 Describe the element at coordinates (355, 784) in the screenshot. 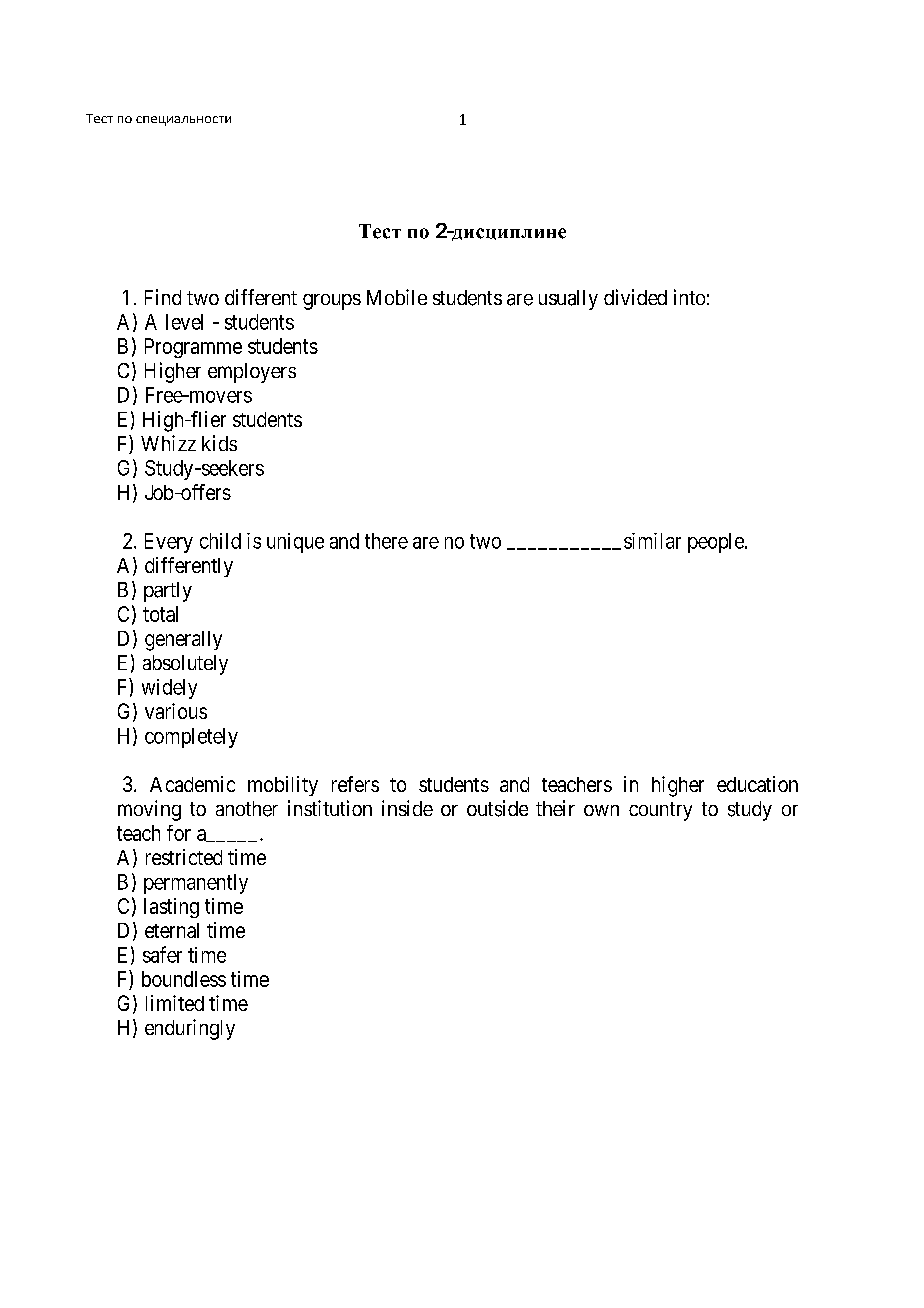

I see `refers` at that location.
